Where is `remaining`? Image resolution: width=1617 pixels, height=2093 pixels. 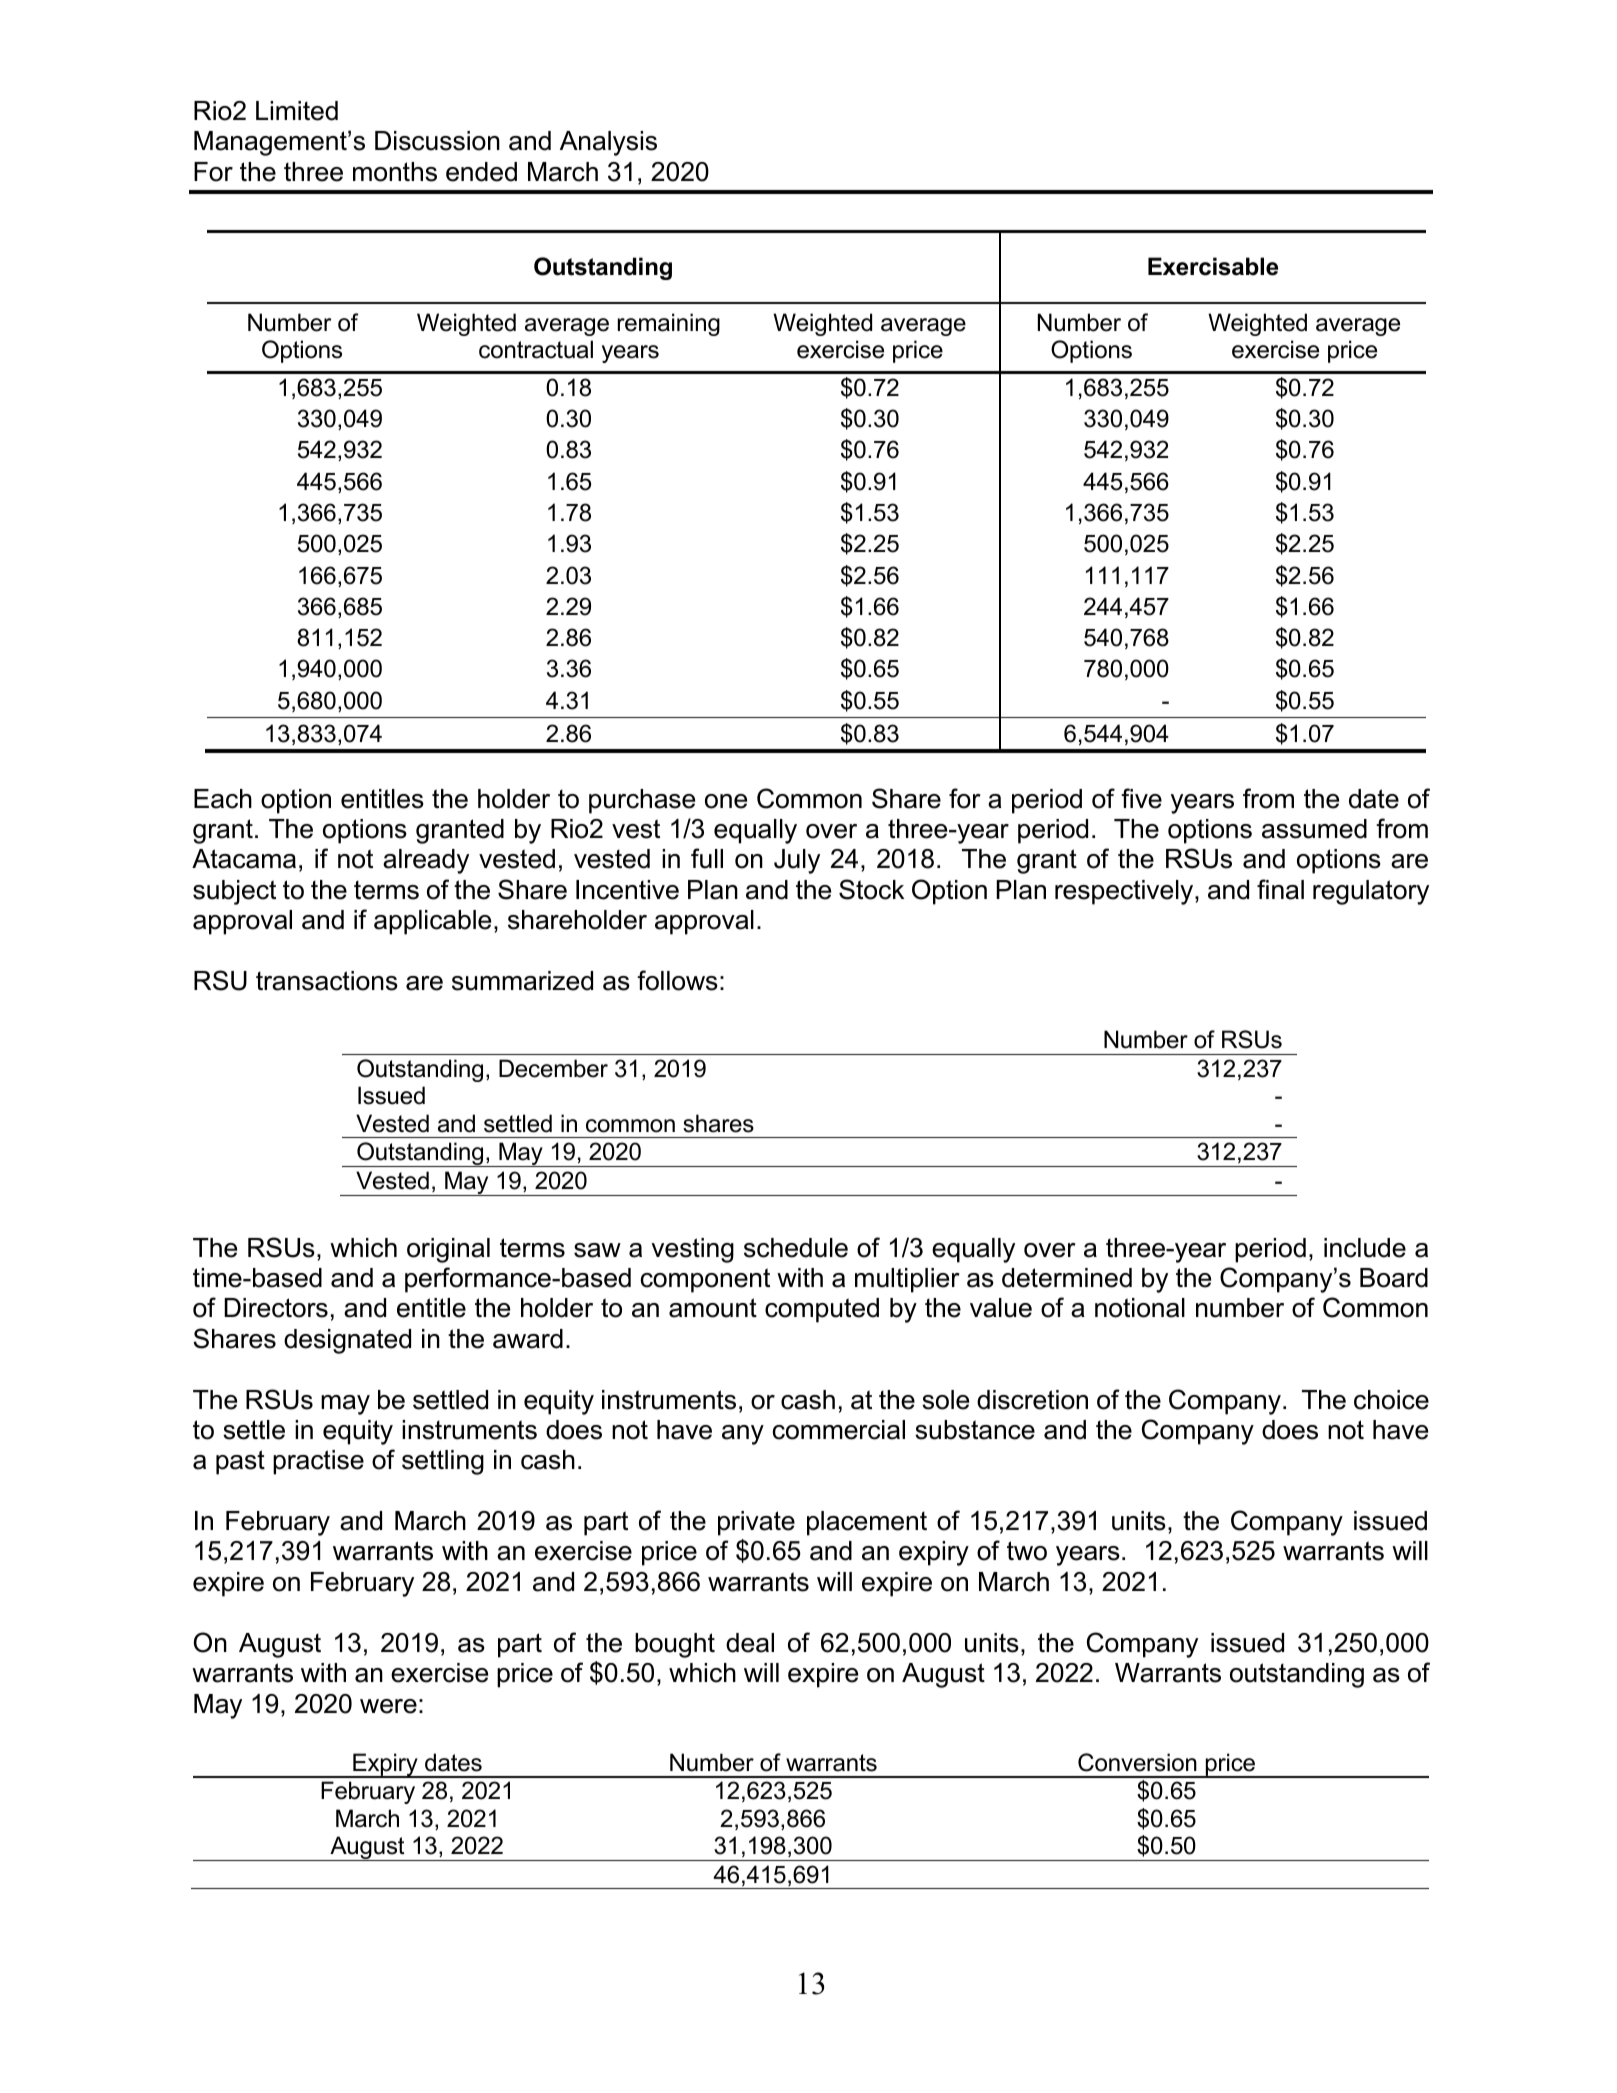
remaining is located at coordinates (669, 324).
